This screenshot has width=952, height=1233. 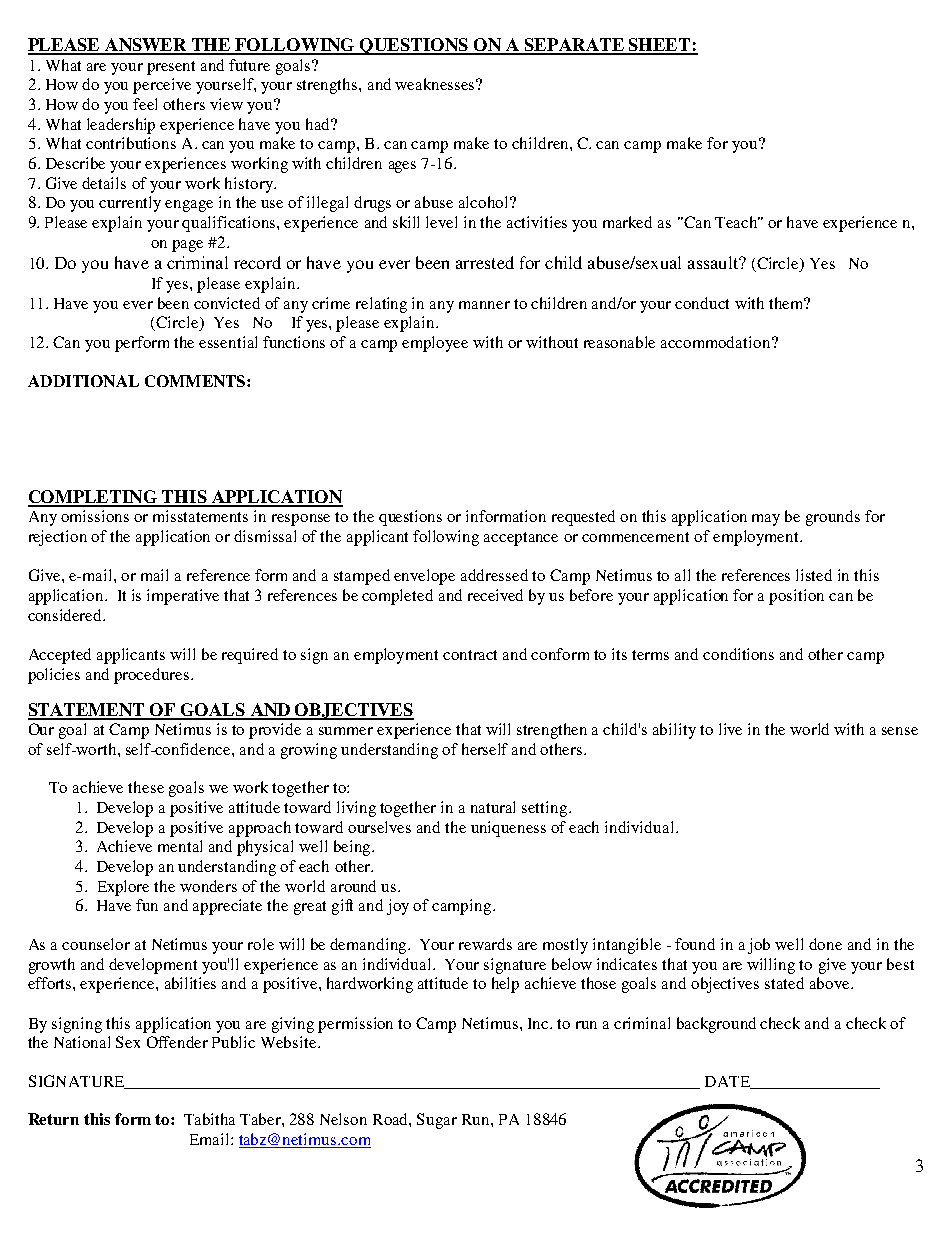 What do you see at coordinates (738, 654) in the screenshot?
I see `conditions` at bounding box center [738, 654].
